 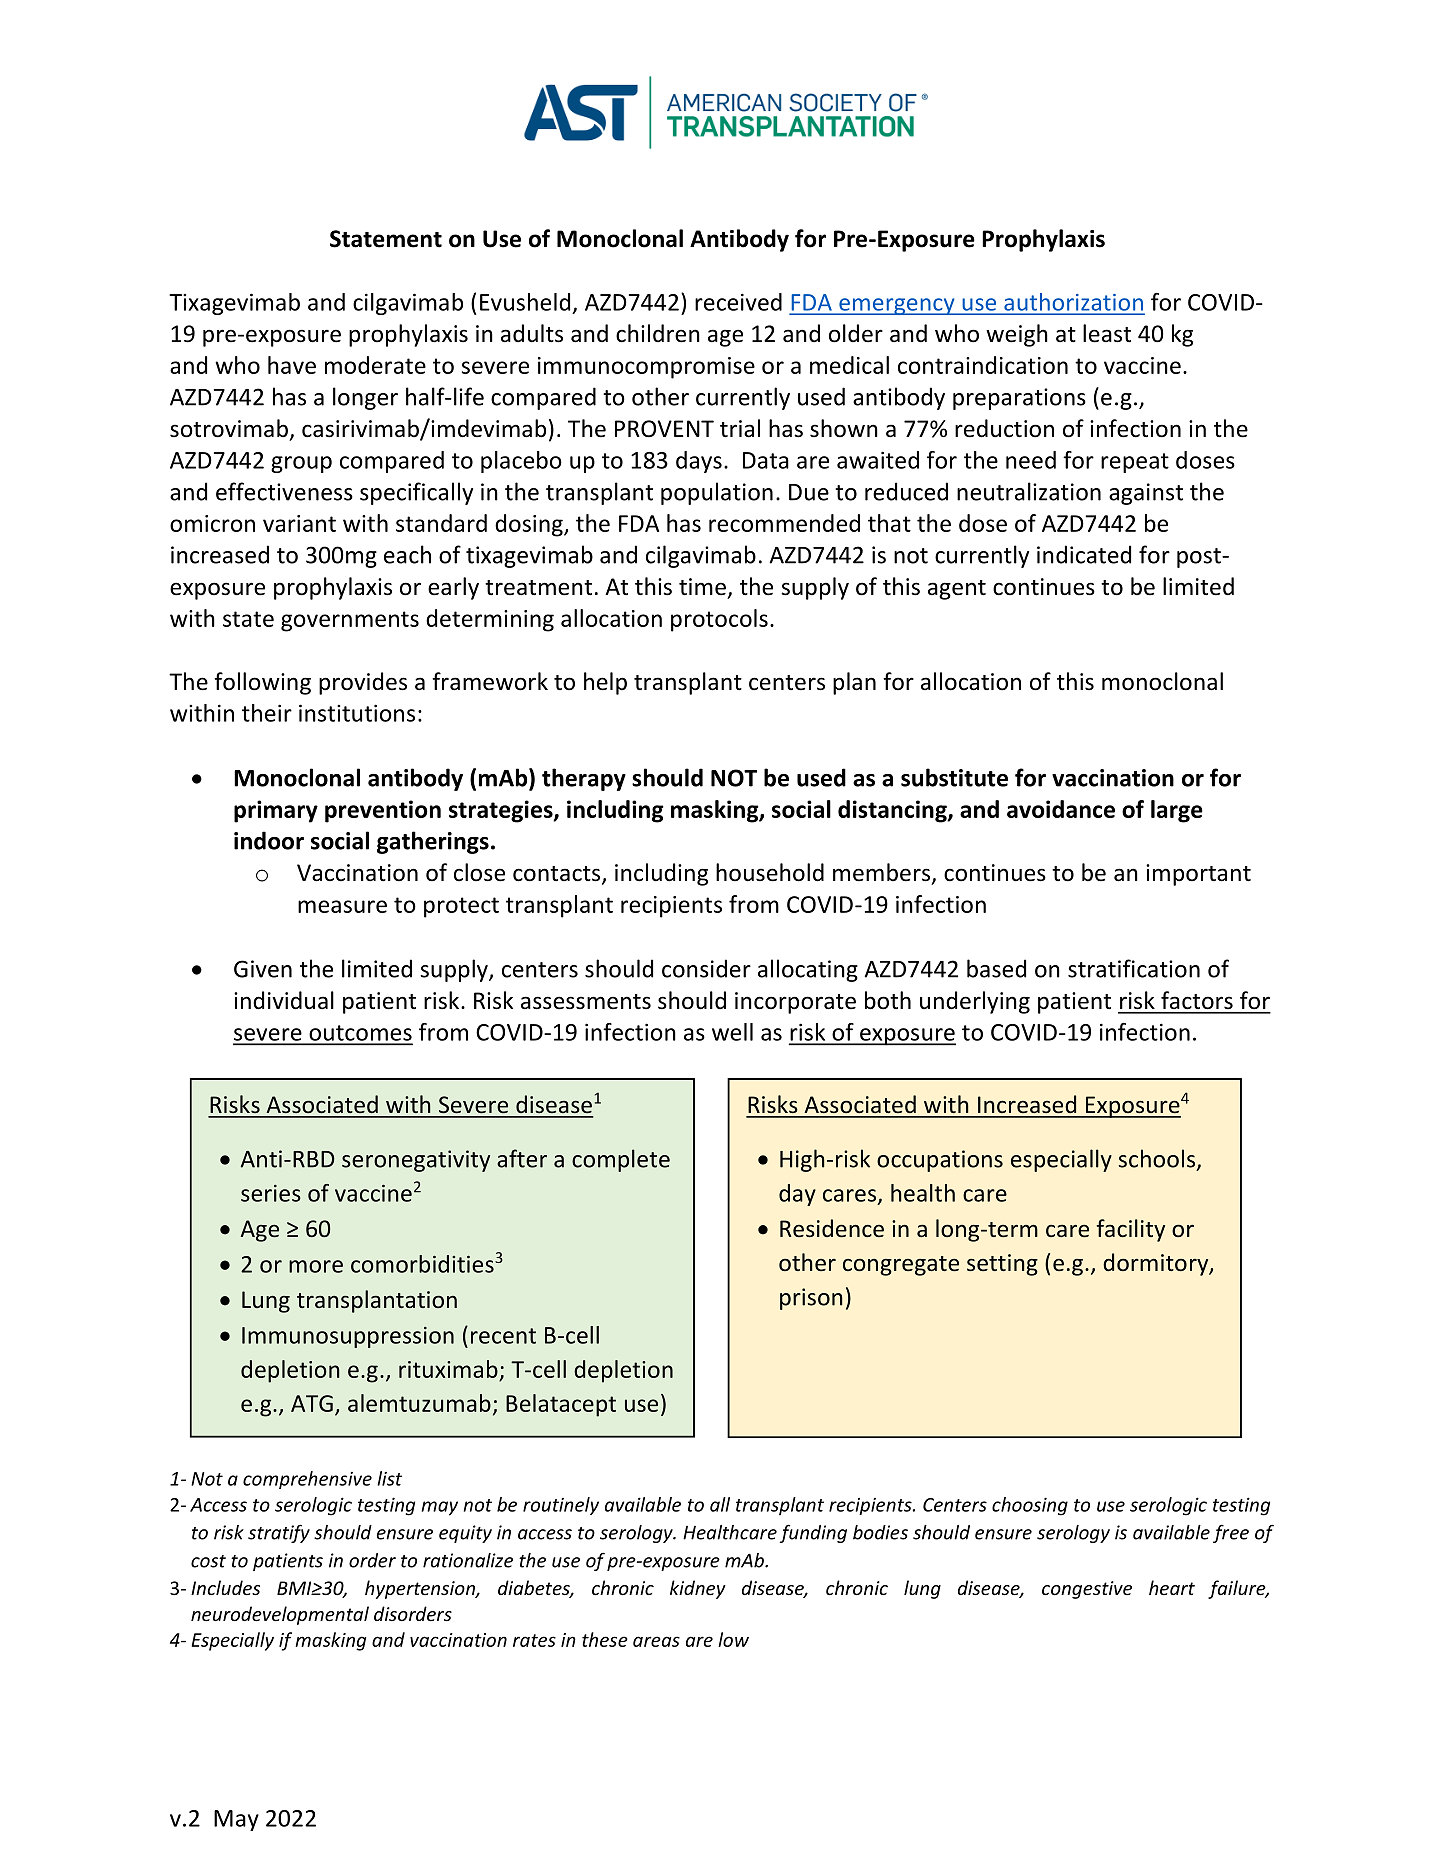 I want to click on have, so click(x=292, y=365).
